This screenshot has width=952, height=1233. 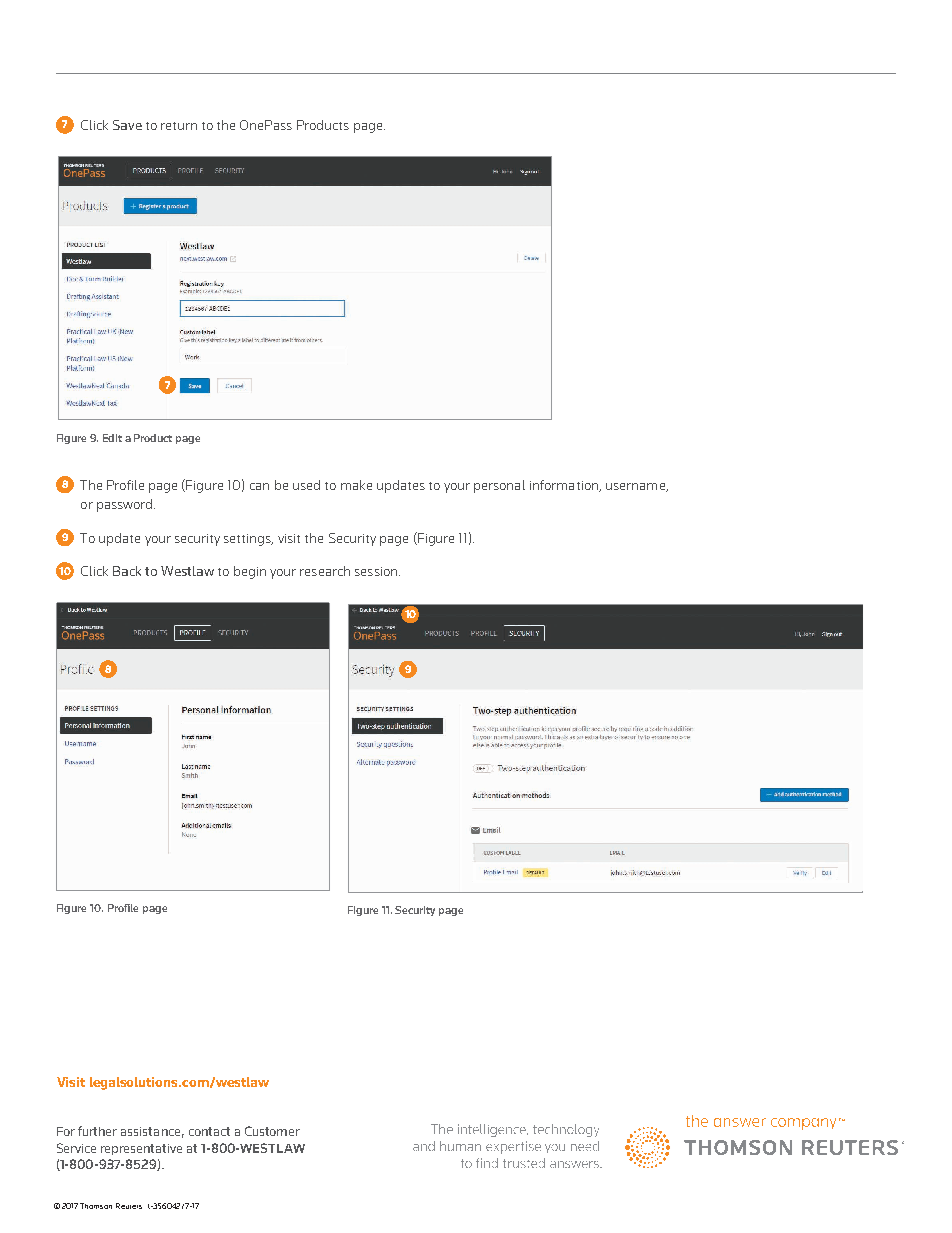 What do you see at coordinates (127, 571) in the screenshot?
I see `Back` at bounding box center [127, 571].
